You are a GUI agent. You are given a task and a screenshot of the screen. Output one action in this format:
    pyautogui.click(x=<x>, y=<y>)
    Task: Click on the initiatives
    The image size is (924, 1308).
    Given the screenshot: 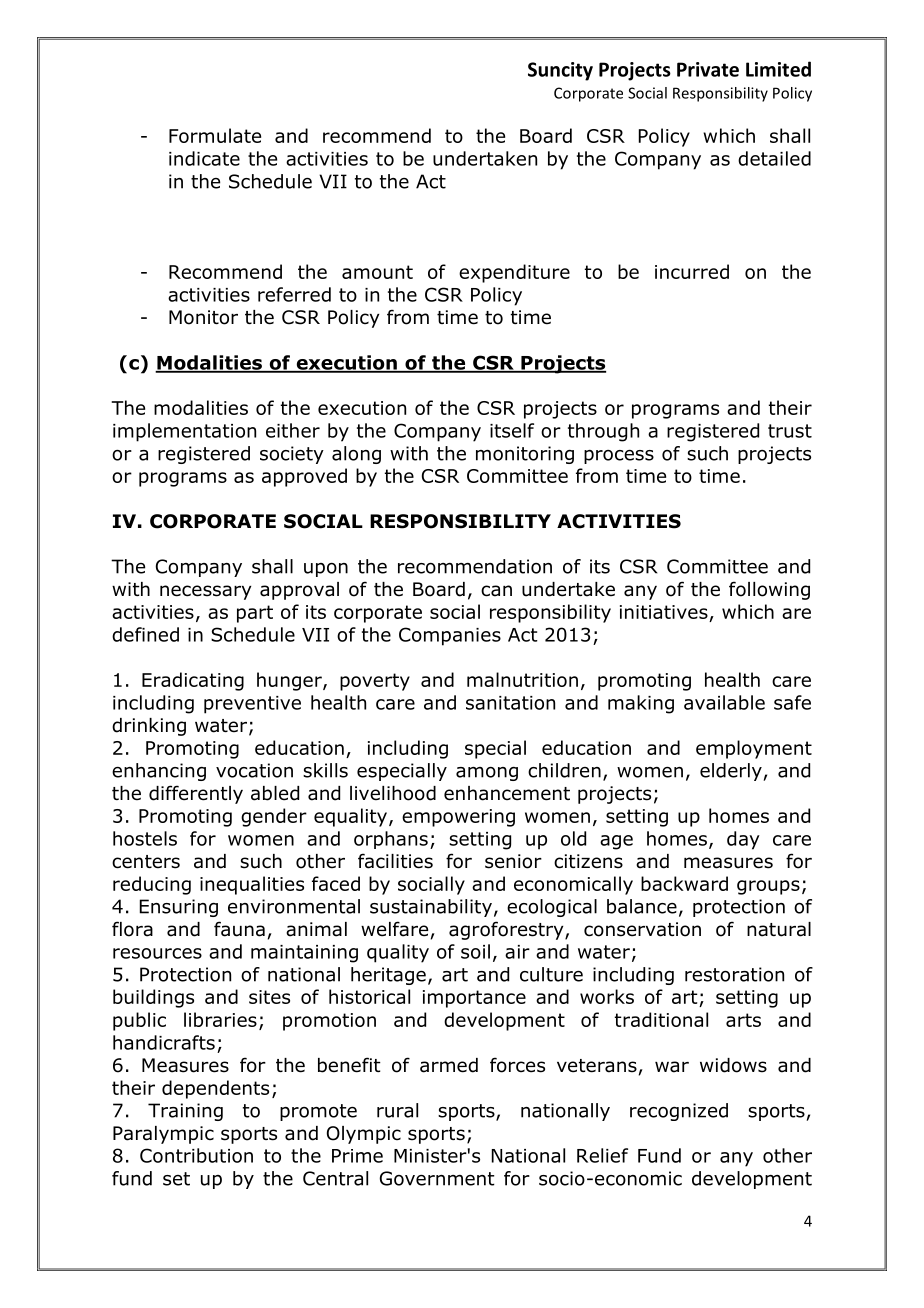 What is the action you would take?
    pyautogui.click(x=664, y=612)
